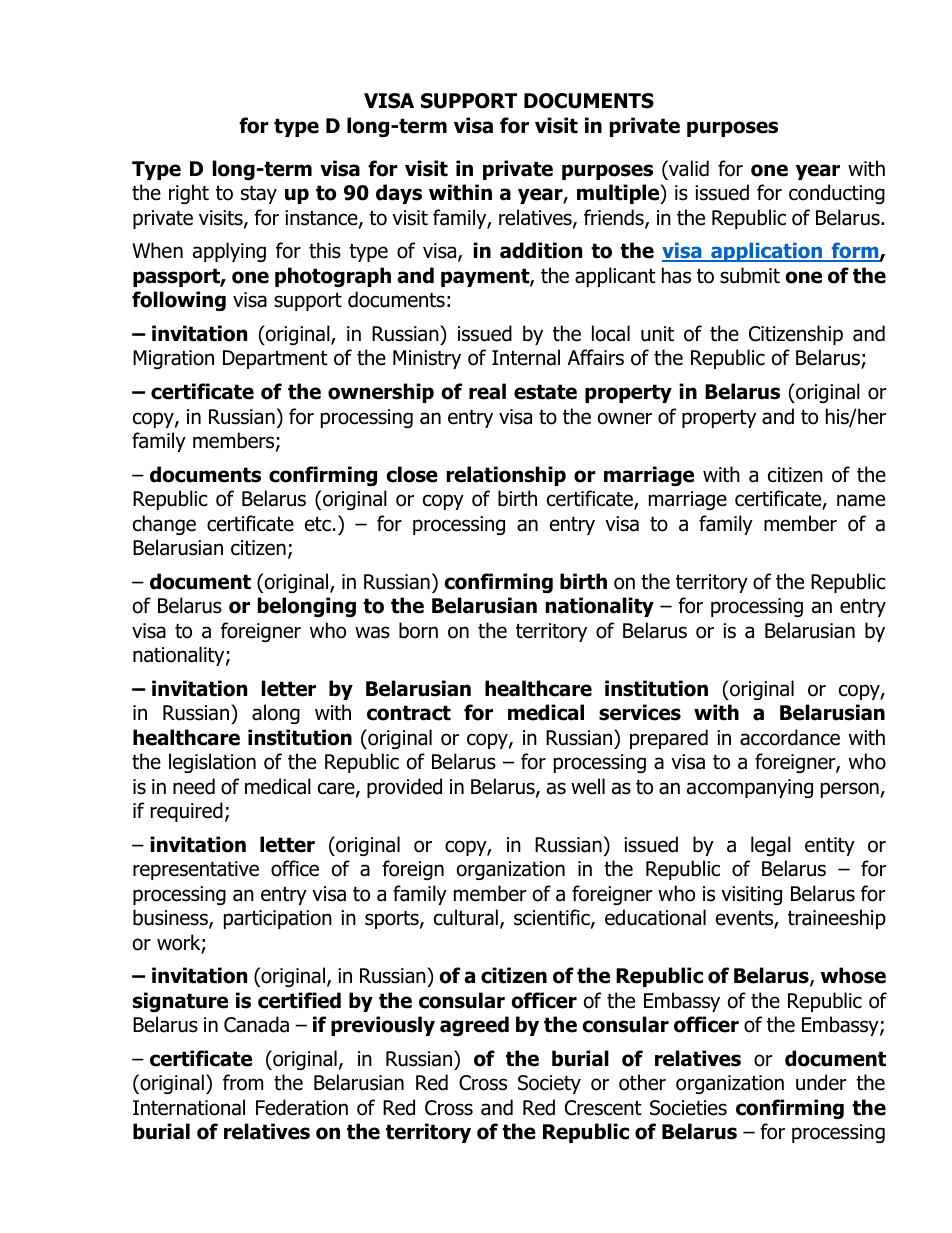 The image size is (952, 1233). Describe the element at coordinates (487, 391) in the screenshot. I see `real` at that location.
